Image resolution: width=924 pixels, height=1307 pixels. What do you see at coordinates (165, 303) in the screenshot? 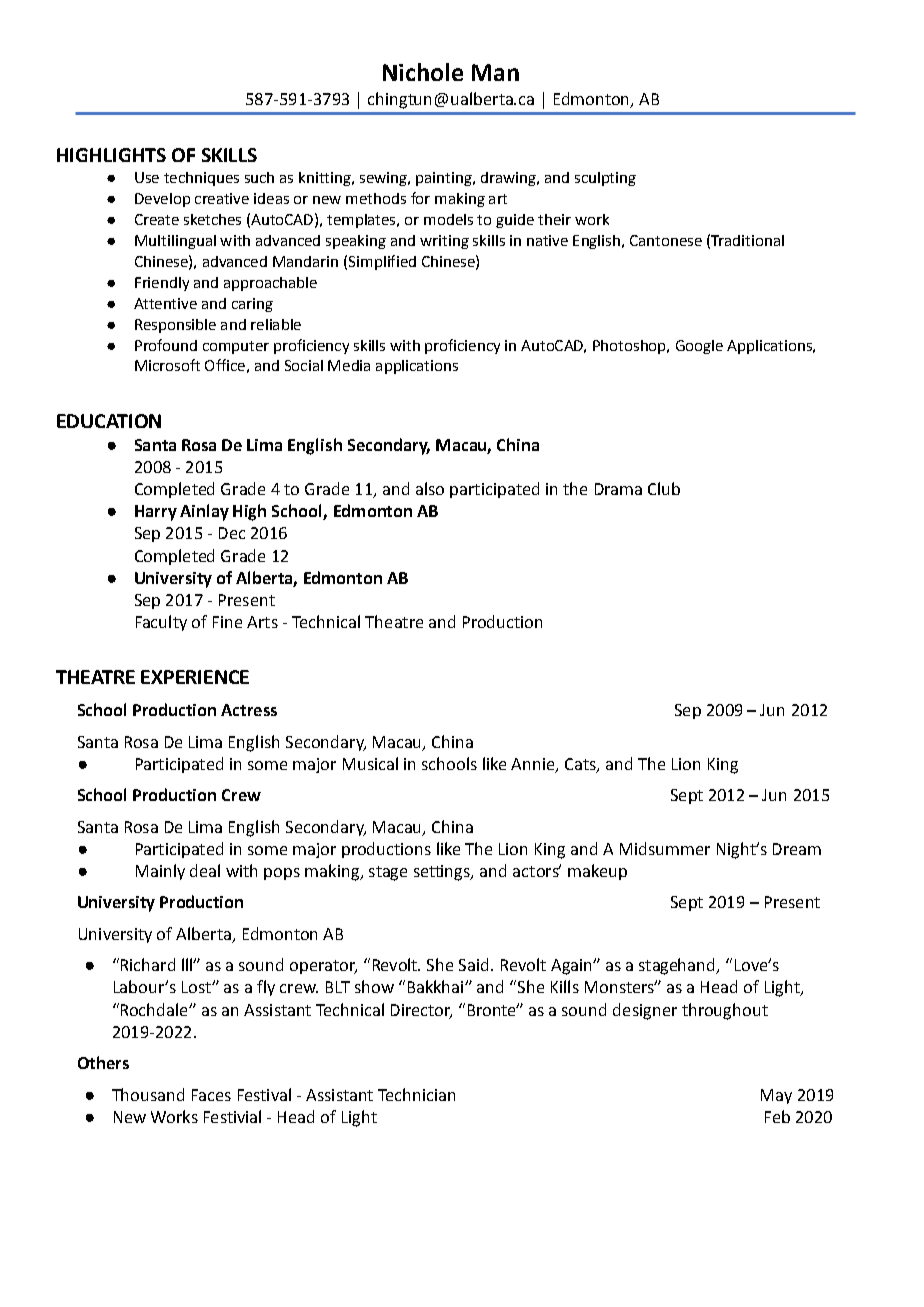
I see `Attentive` at bounding box center [165, 303].
